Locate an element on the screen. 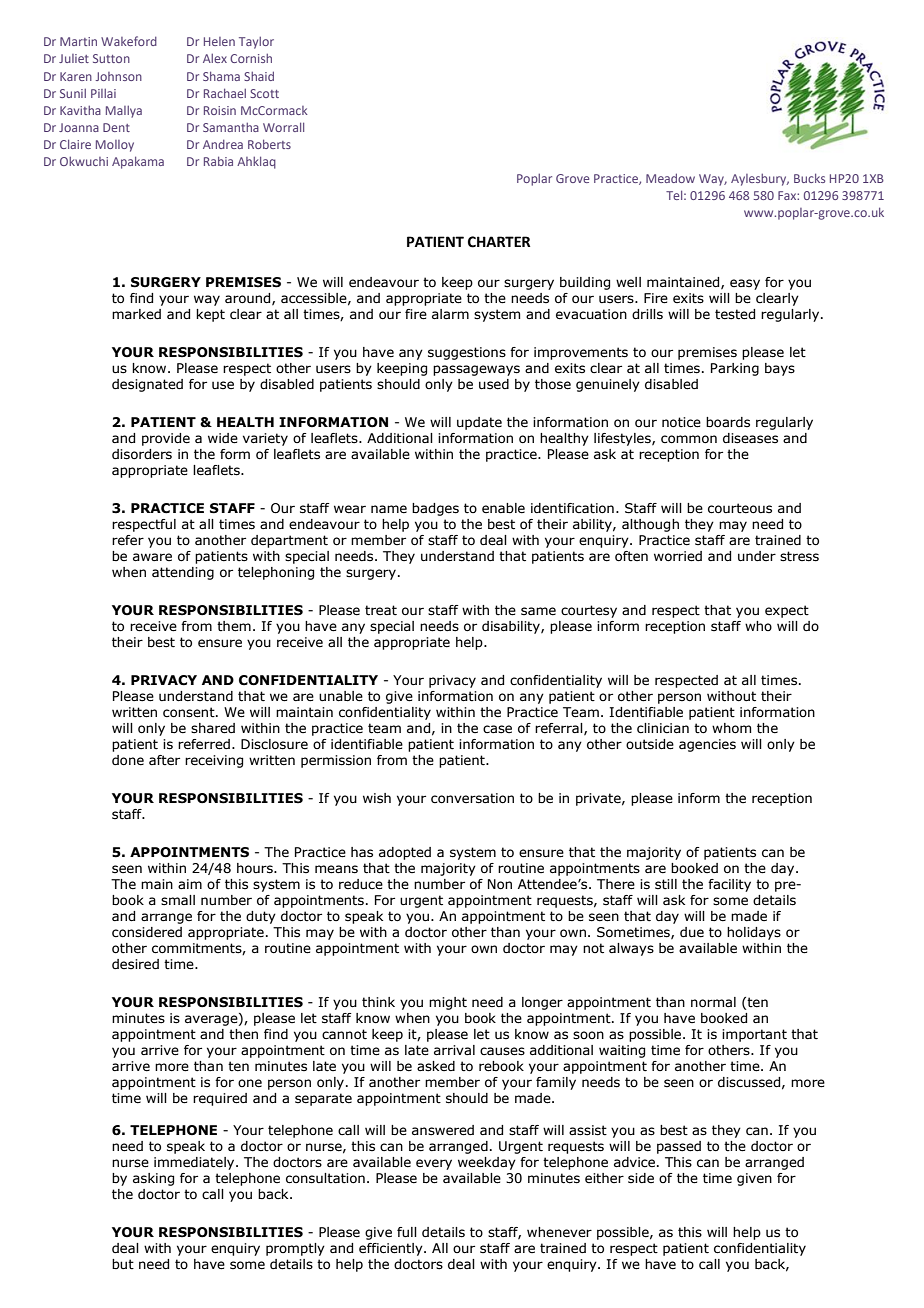 The width and height of the screenshot is (924, 1308). Bucks is located at coordinates (809, 178).
